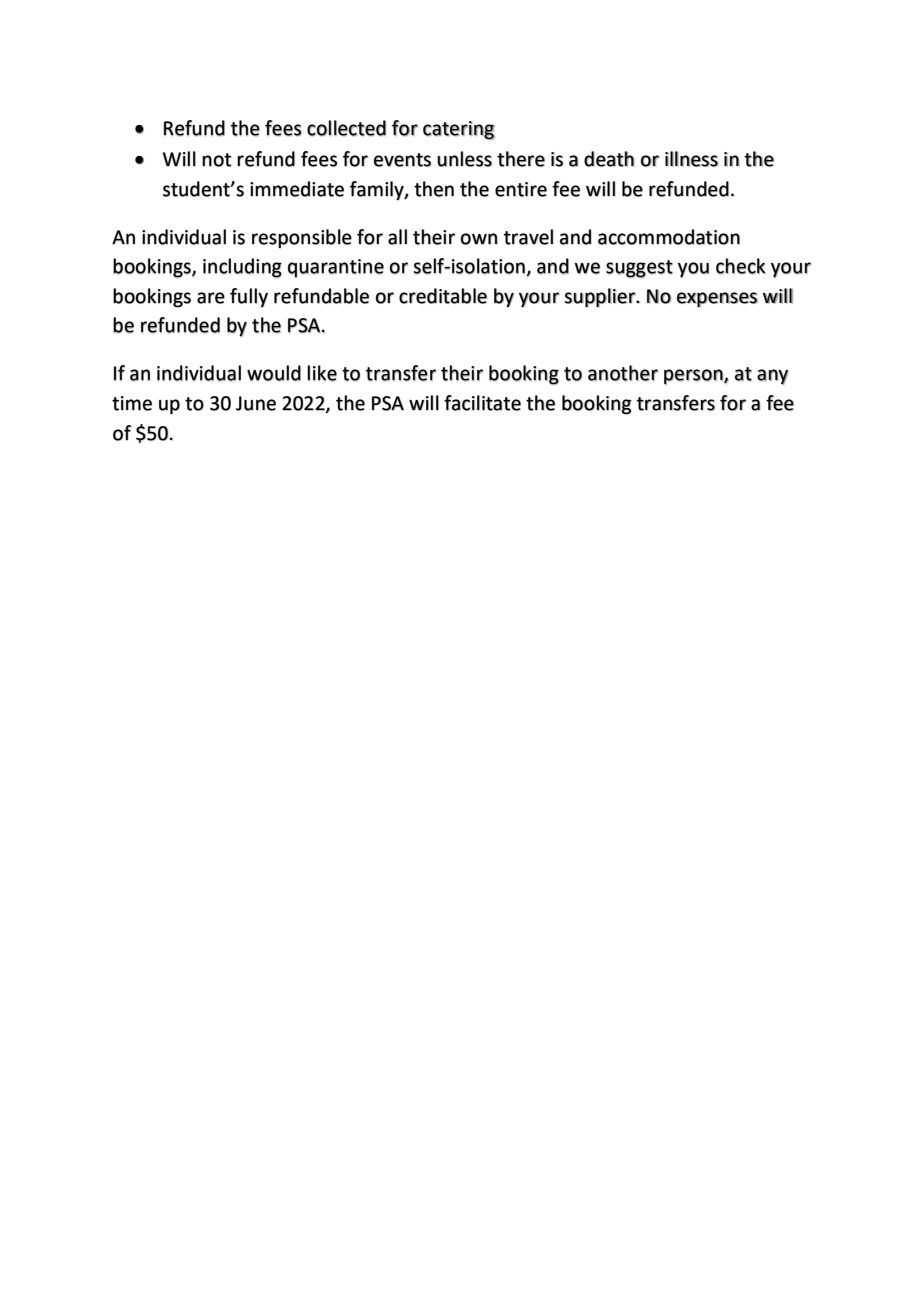 This image has width=924, height=1308. Describe the element at coordinates (336, 268) in the image. I see `quarantine` at that location.
